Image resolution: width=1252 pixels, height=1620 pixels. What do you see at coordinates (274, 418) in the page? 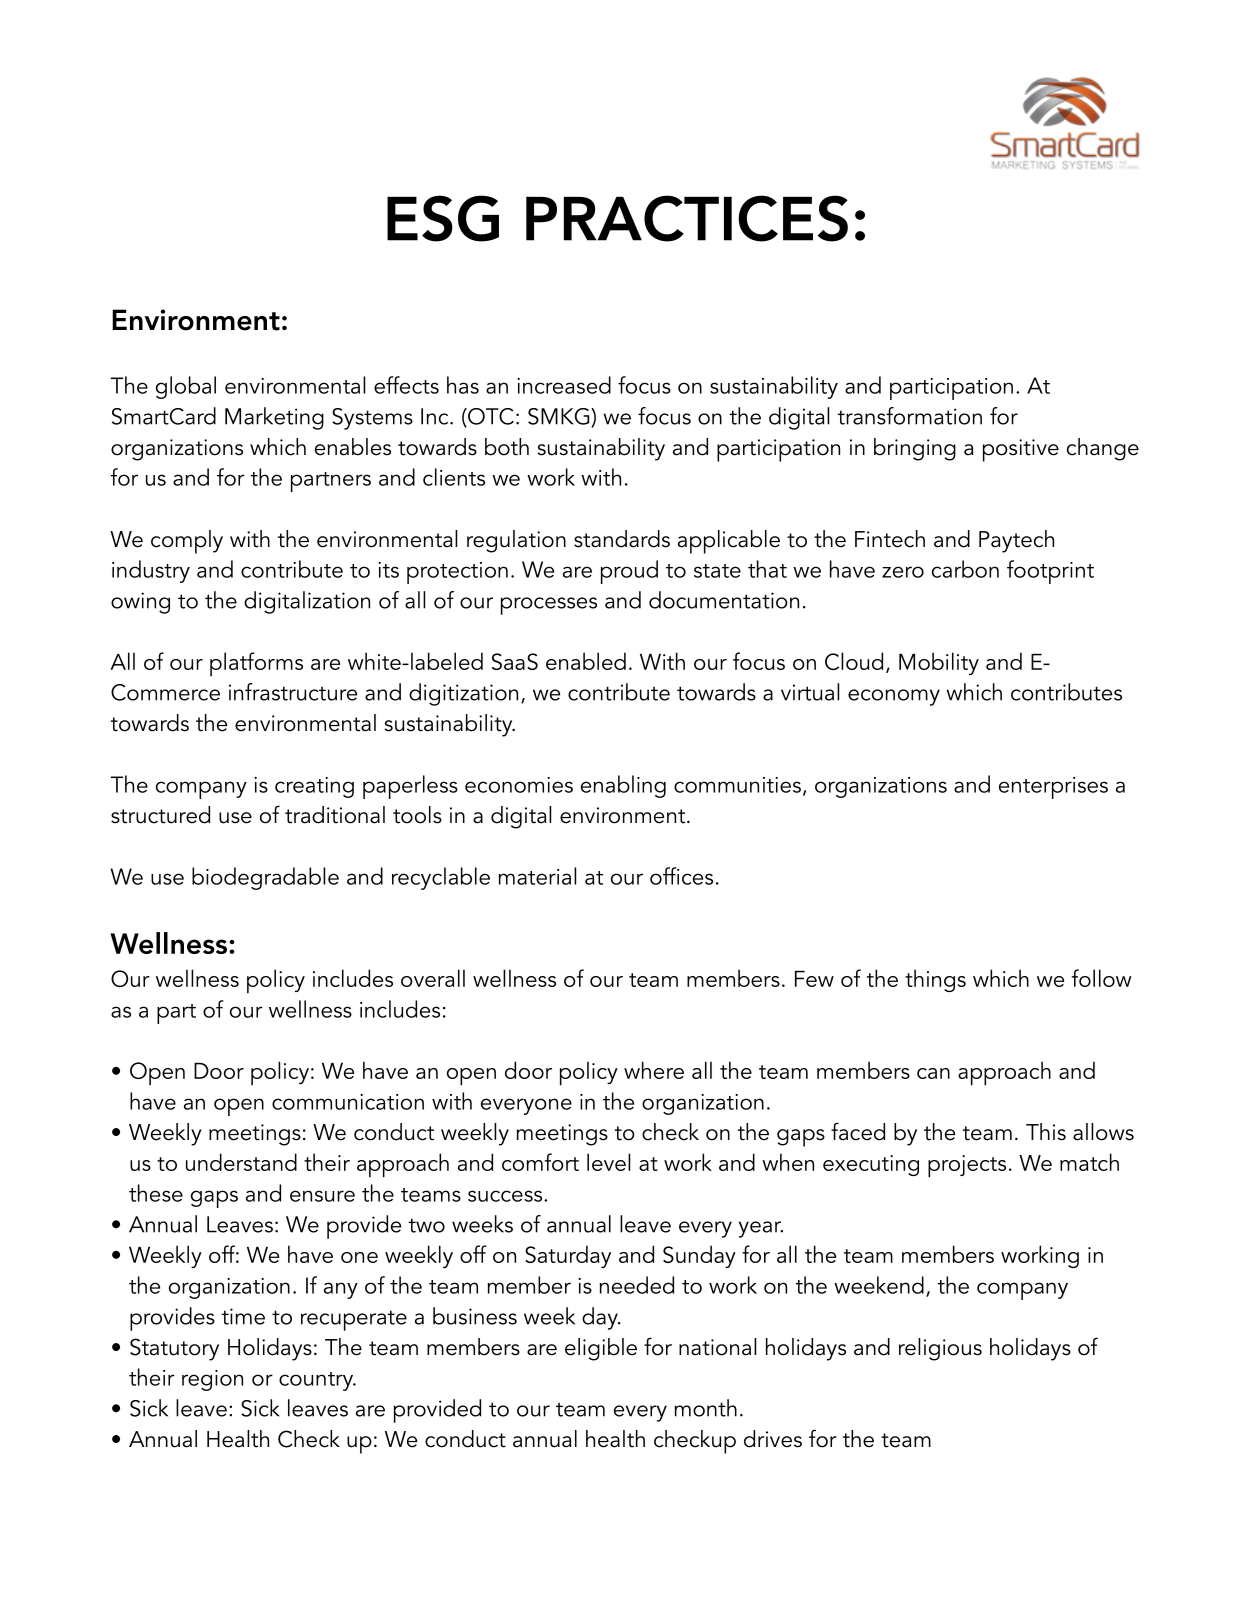
I see `Marketing` at bounding box center [274, 418].
